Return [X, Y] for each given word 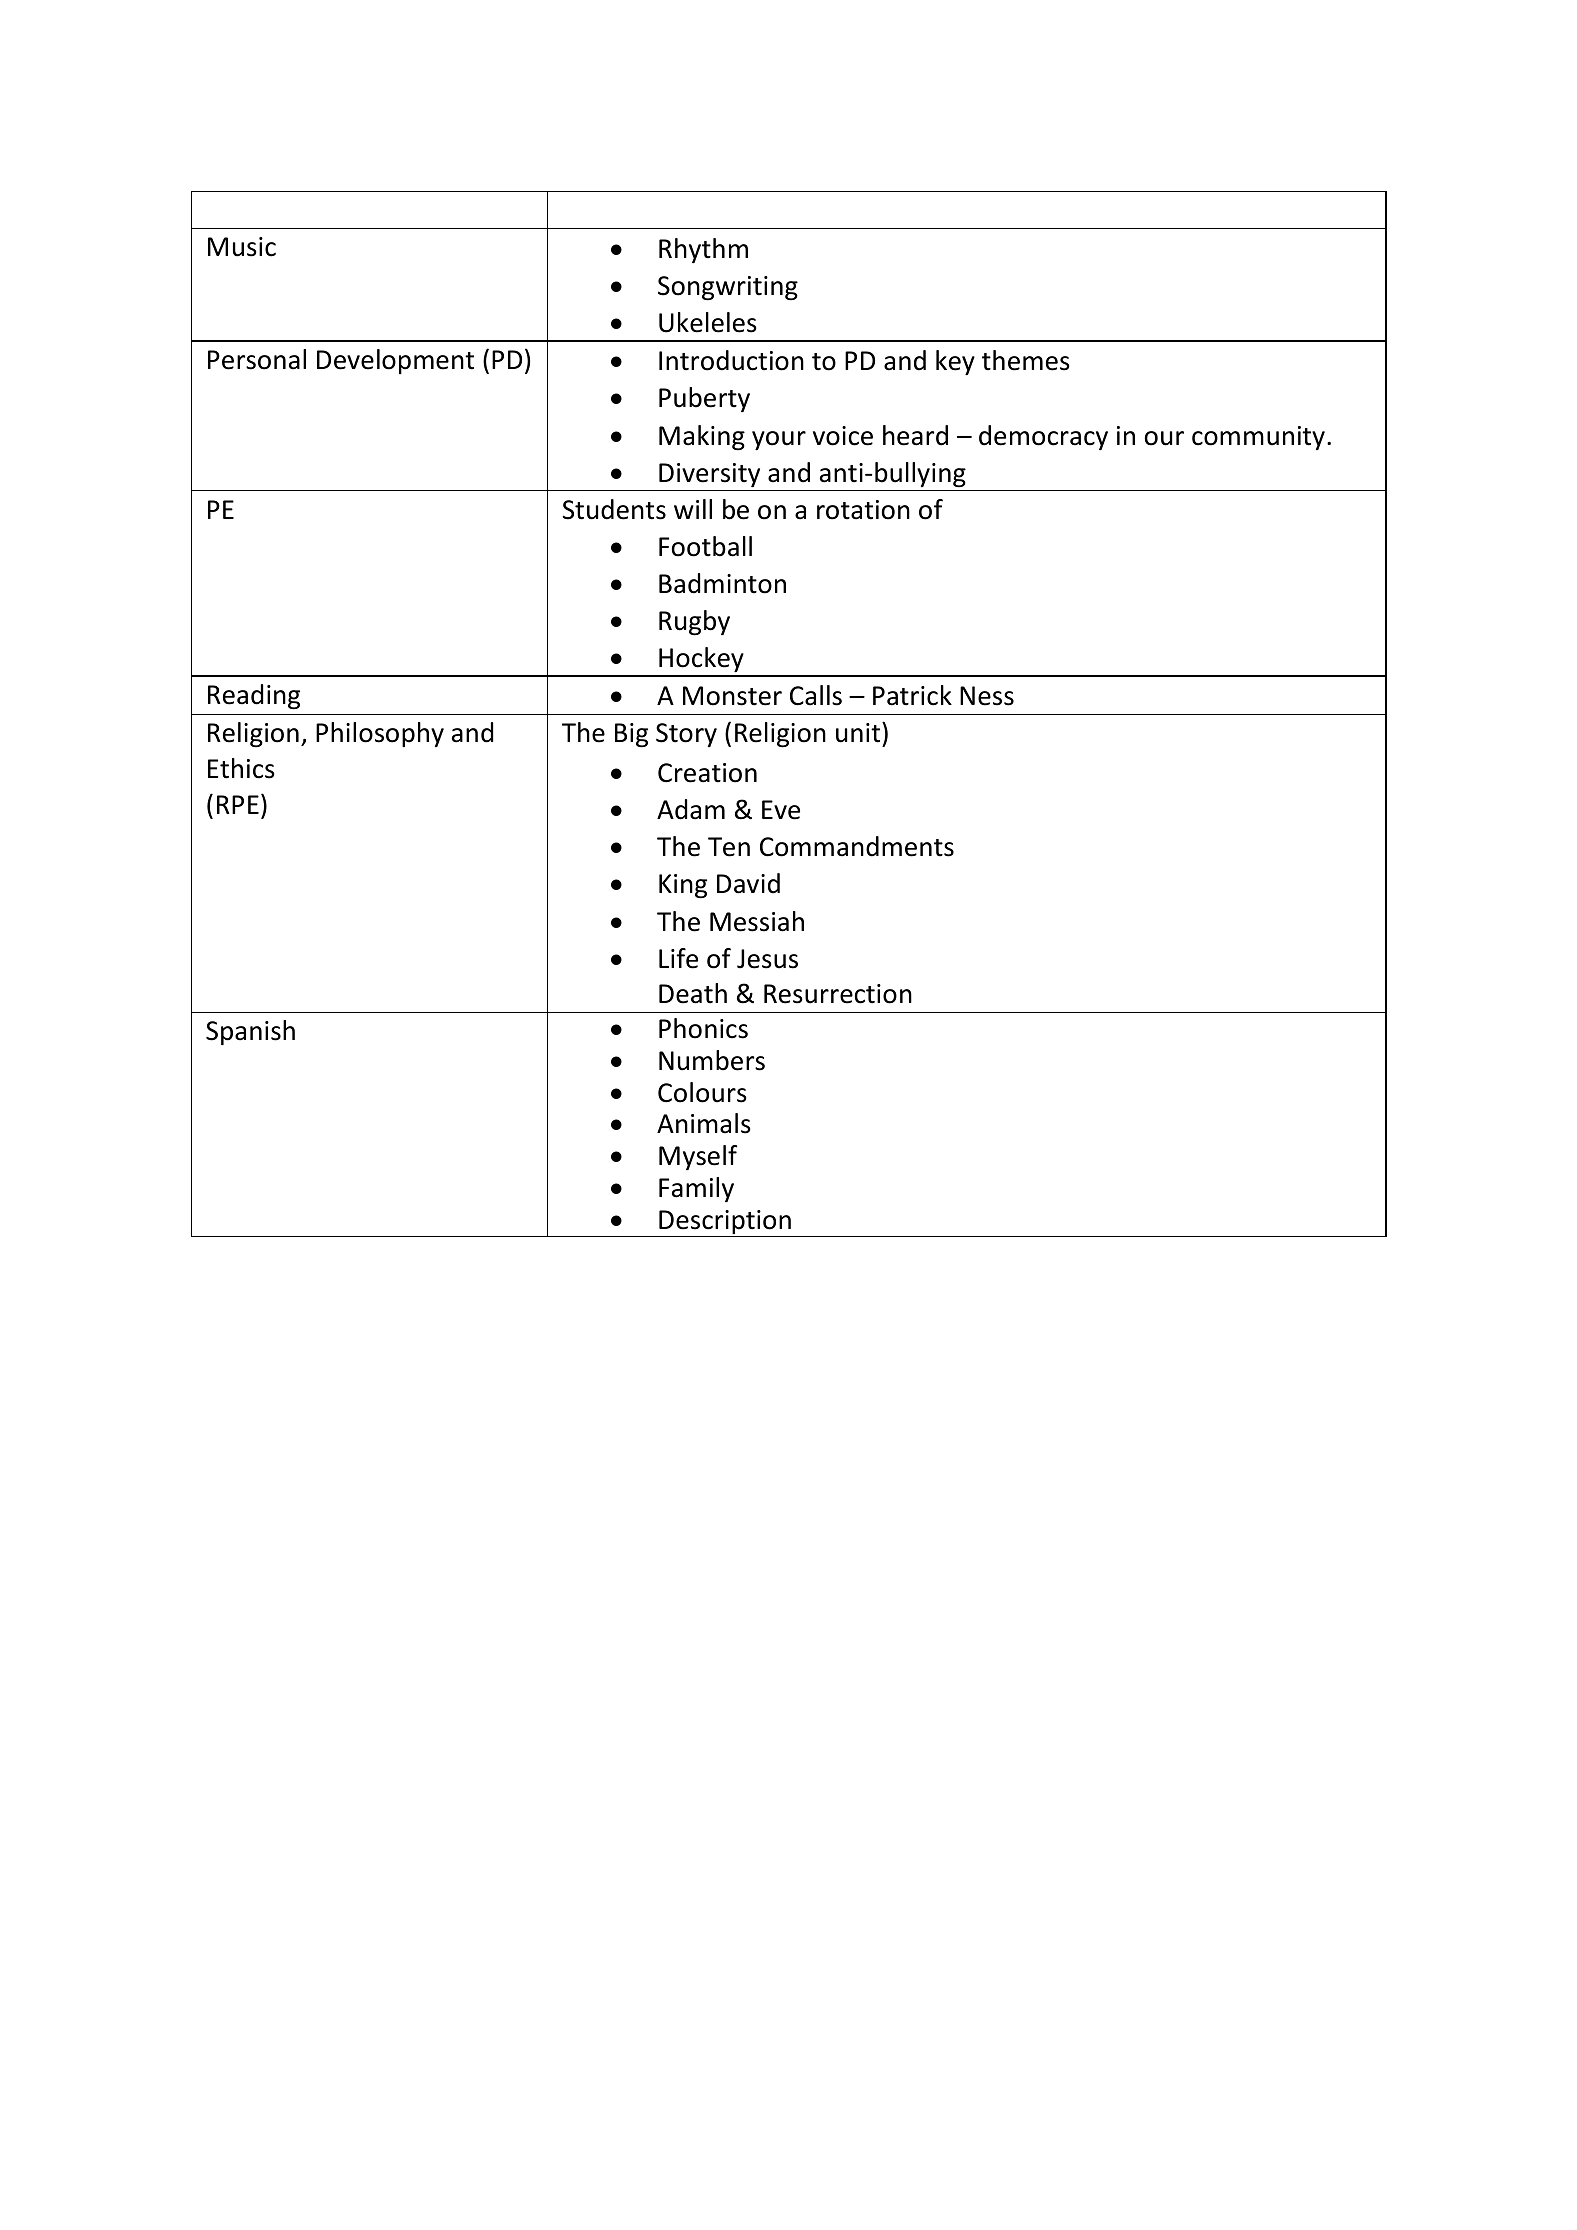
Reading [254, 697]
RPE [238, 804]
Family [696, 1189]
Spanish [250, 1032]
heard [915, 435]
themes [1026, 360]
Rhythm [703, 250]
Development [395, 361]
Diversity [709, 475]
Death [693, 993]
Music [242, 247]
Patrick [912, 695]
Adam [691, 809]
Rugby [694, 623]
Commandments [857, 846]
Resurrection [838, 994]
